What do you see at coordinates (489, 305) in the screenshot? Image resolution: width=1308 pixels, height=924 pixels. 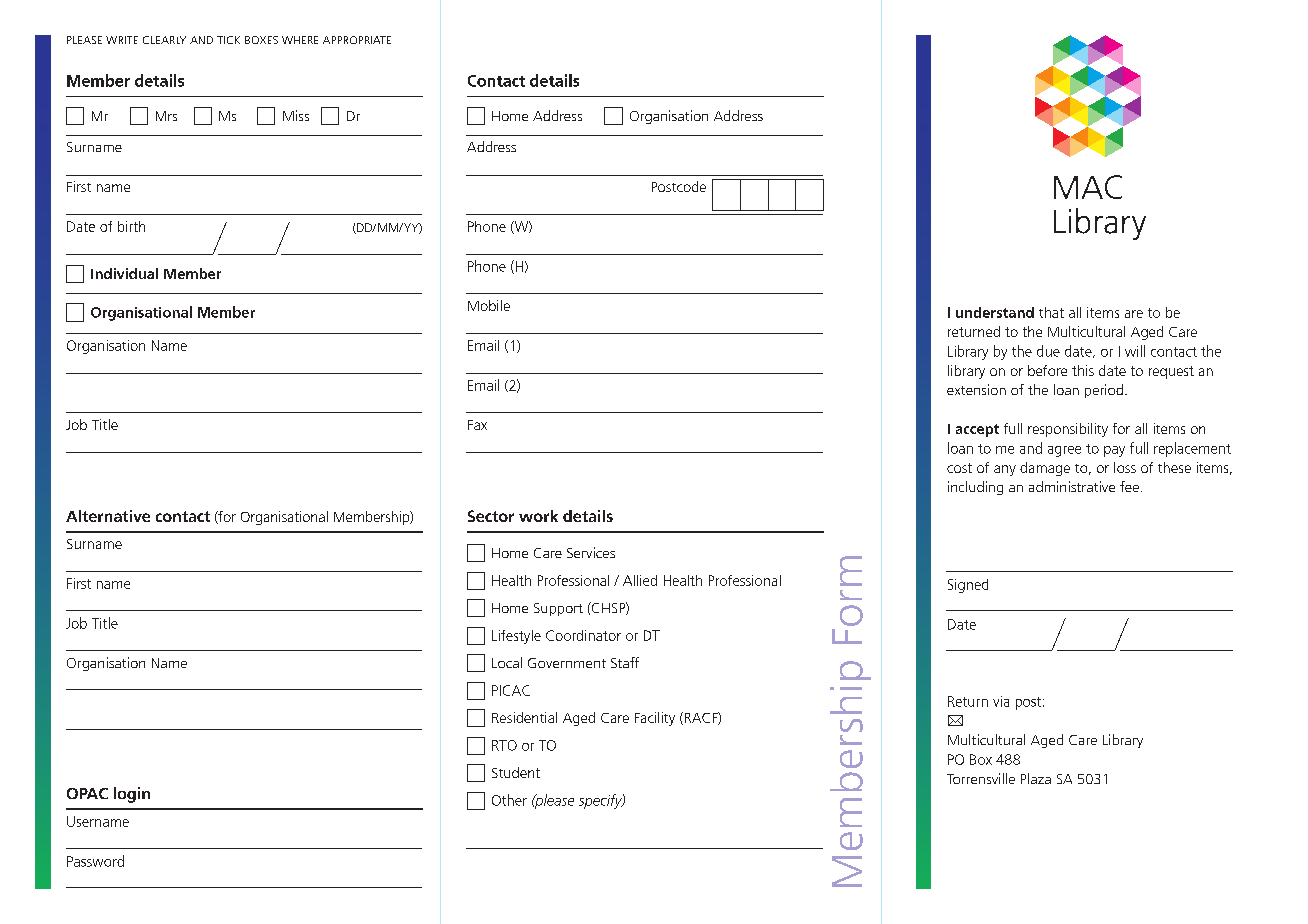 I see `Mobile` at bounding box center [489, 305].
